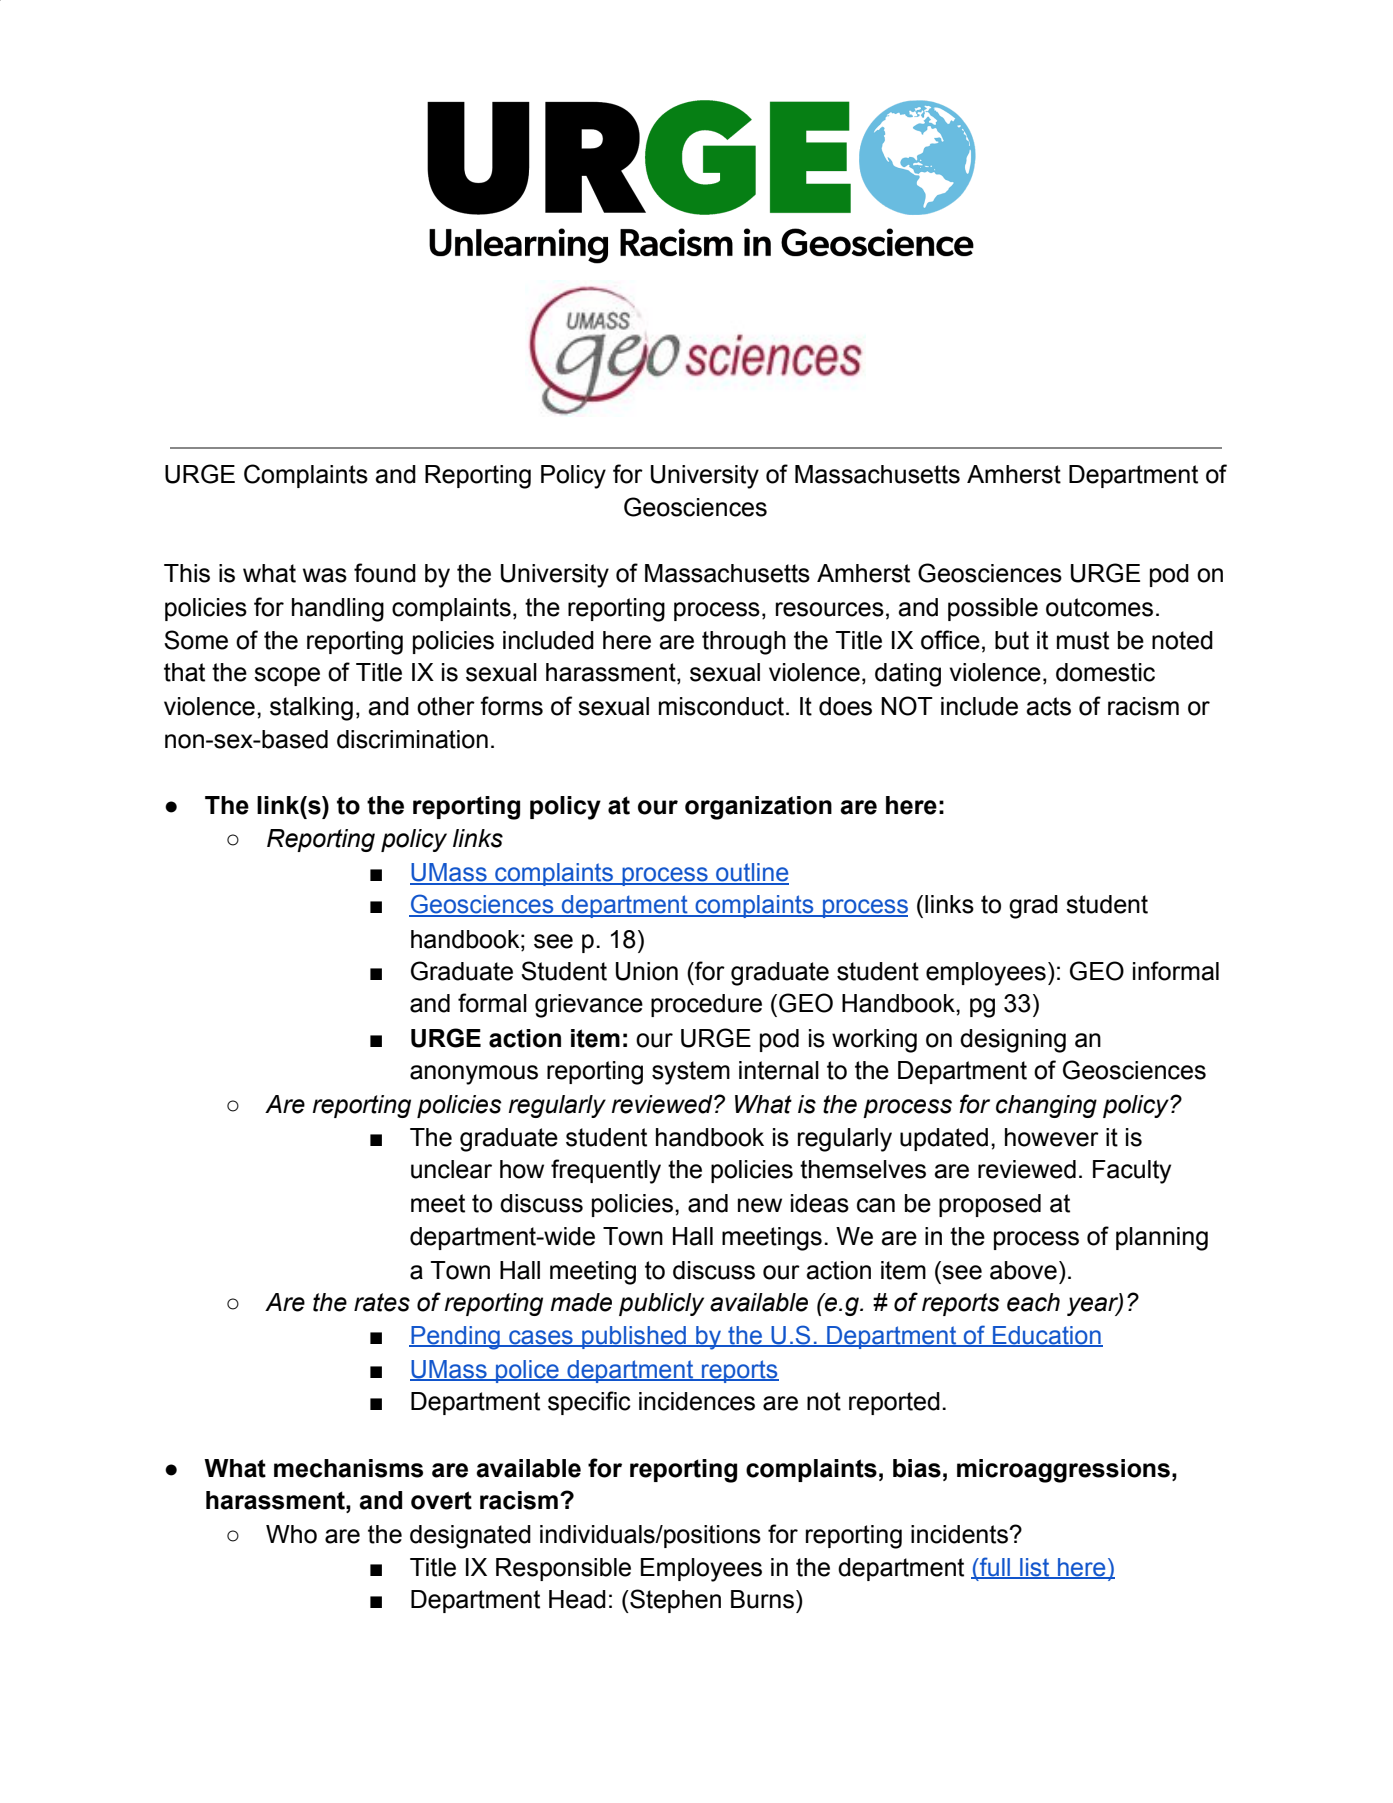 The height and width of the screenshot is (1803, 1393). I want to click on acts, so click(1048, 706).
